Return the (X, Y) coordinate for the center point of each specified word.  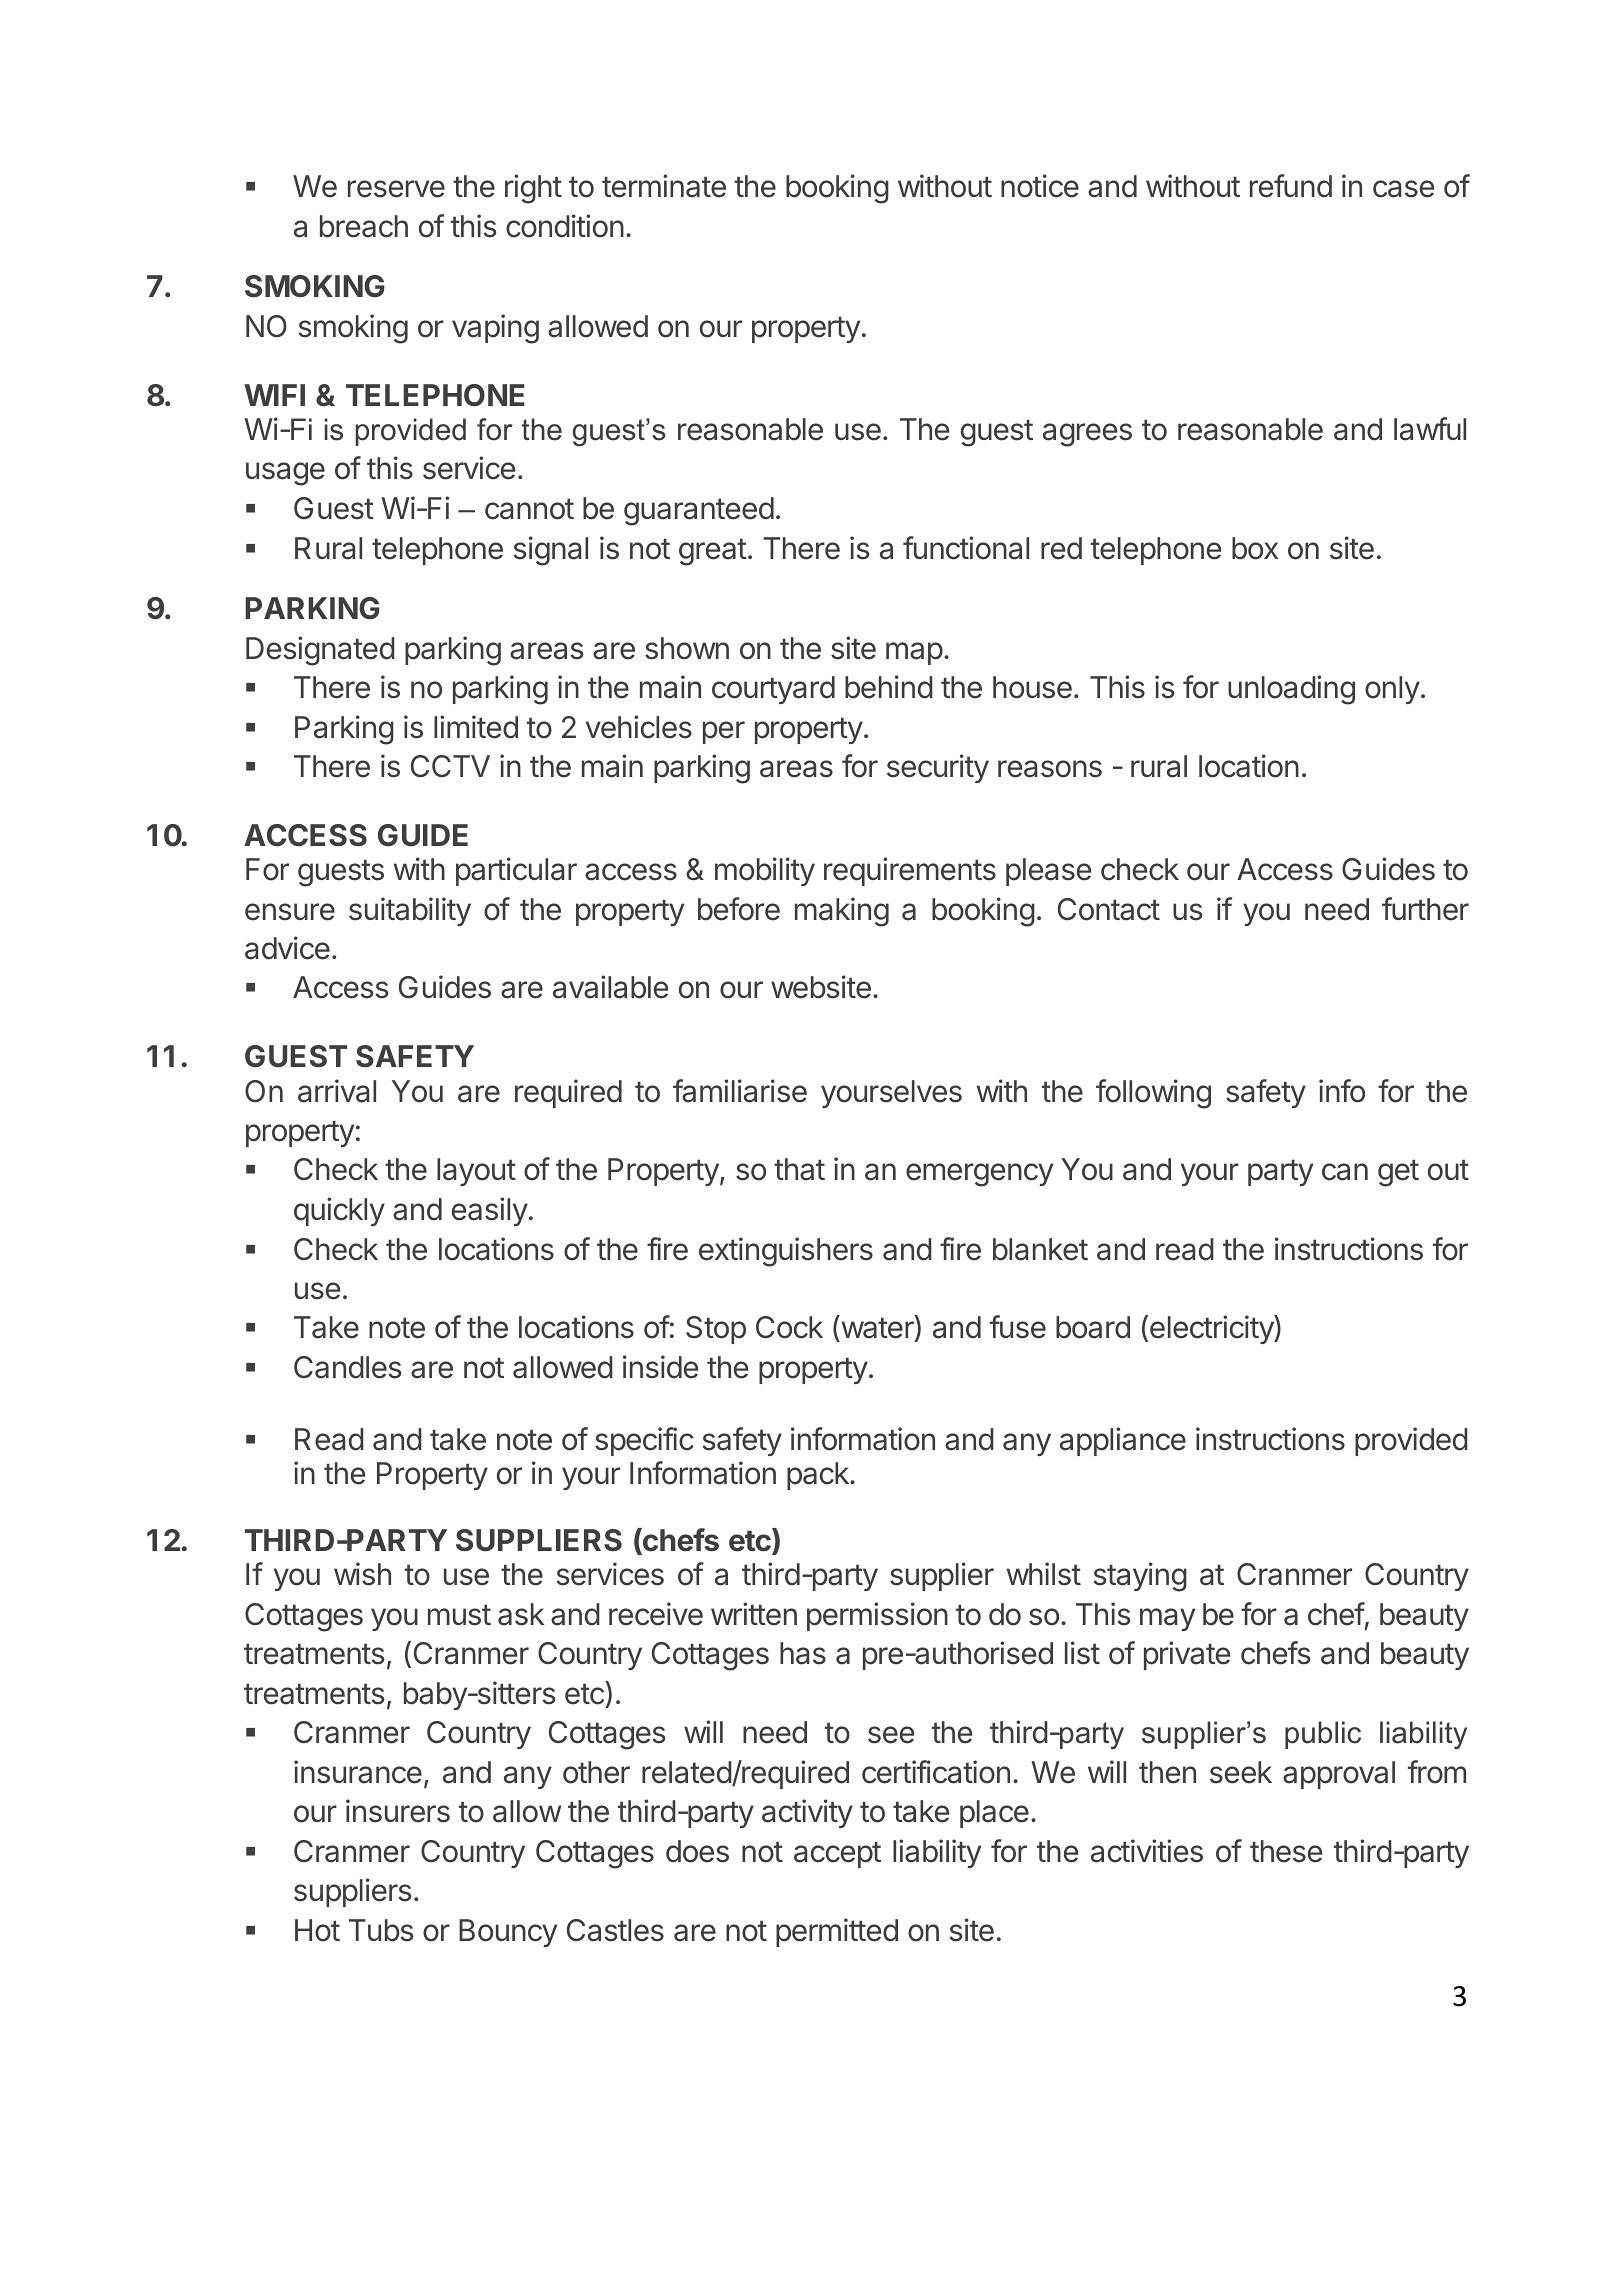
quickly (339, 1211)
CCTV (450, 766)
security (938, 768)
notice (1040, 186)
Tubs (381, 1930)
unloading (1291, 690)
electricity (1212, 1329)
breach (364, 226)
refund (1291, 186)
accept (837, 1855)
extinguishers (786, 1252)
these (1286, 1851)
